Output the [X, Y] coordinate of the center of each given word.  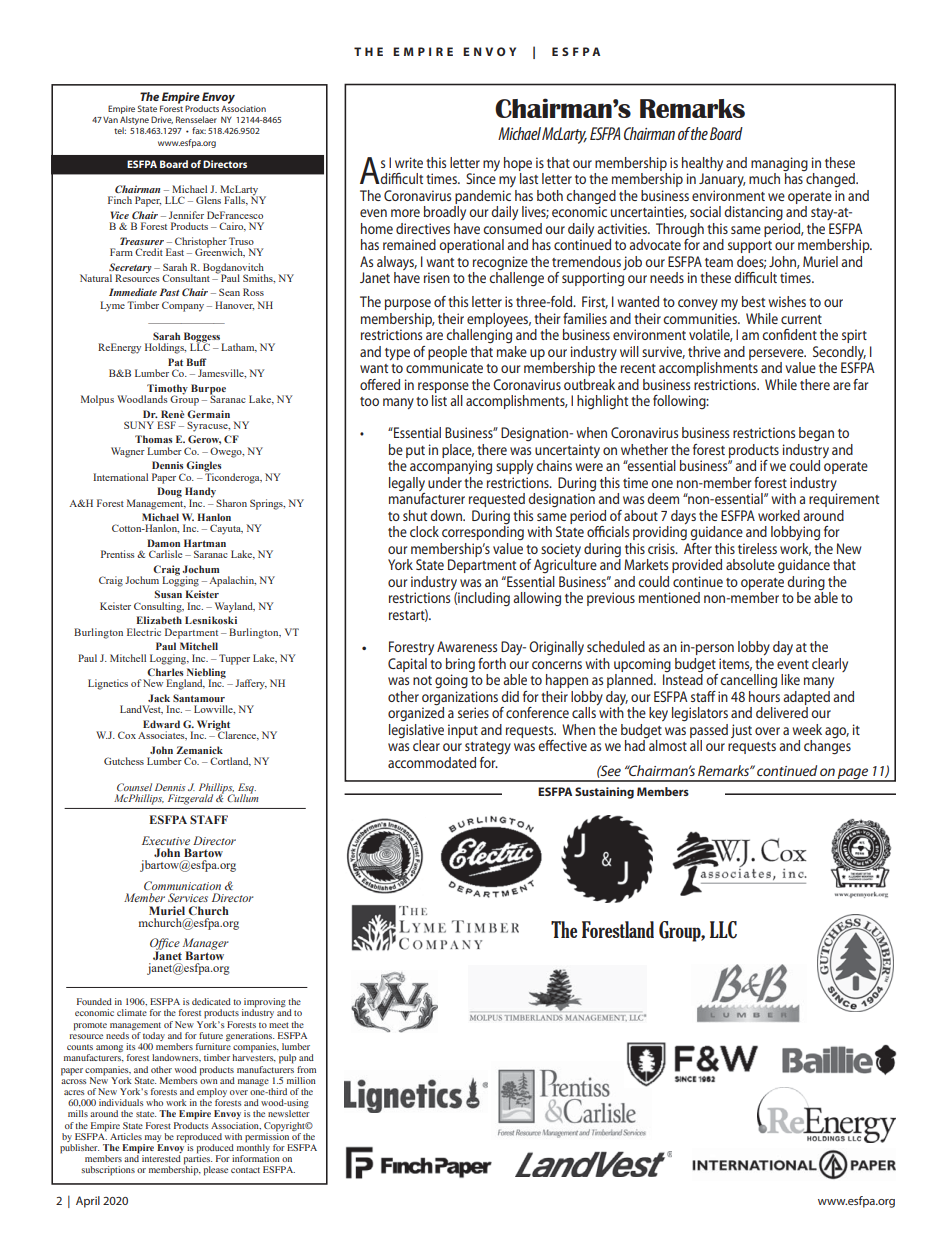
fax [199, 130]
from [306, 1069]
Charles [165, 672]
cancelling [748, 681]
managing [779, 165]
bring [460, 665]
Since [481, 178]
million [301, 1080]
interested [161, 1158]
